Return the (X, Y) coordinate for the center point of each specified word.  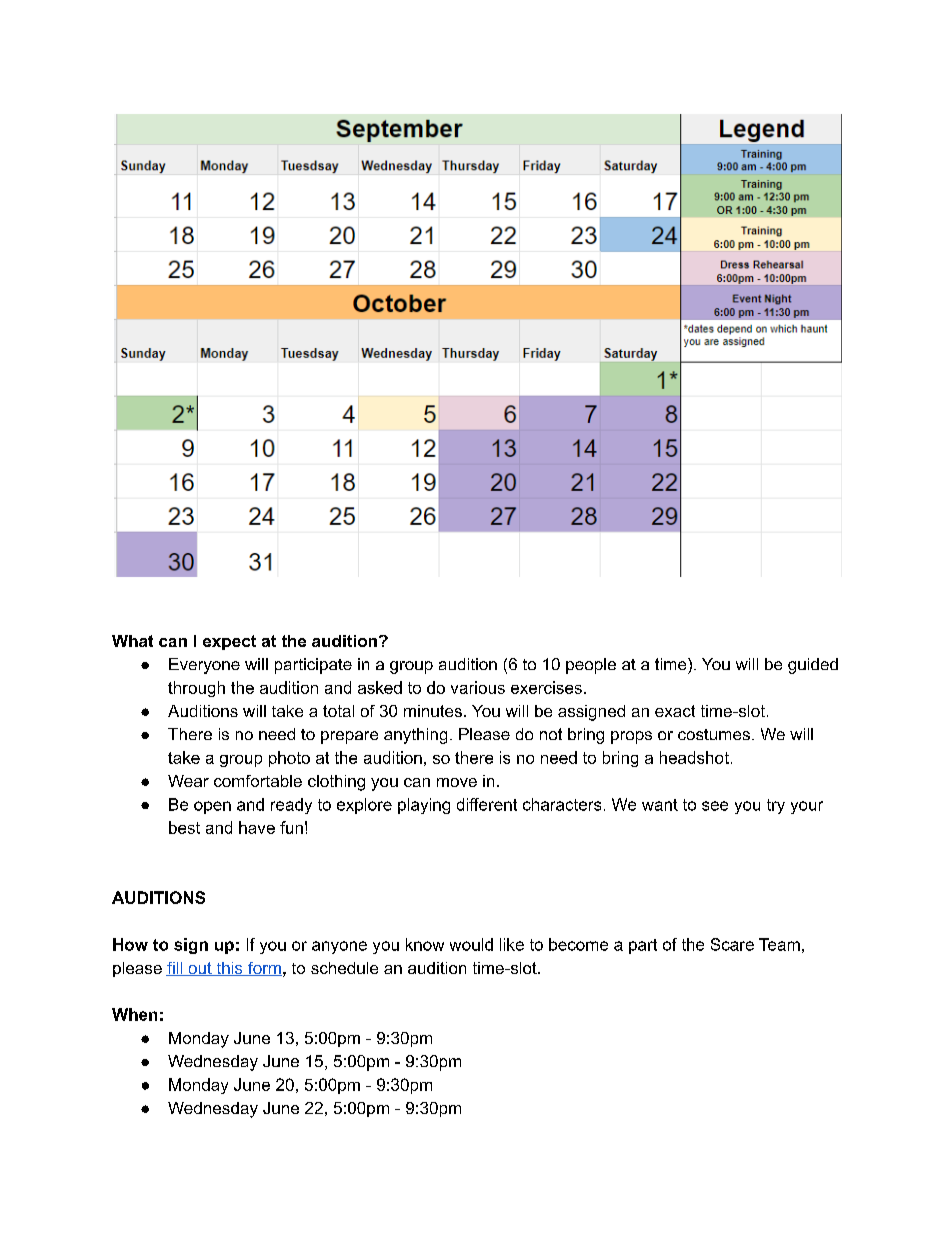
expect (229, 642)
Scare (732, 944)
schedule (344, 968)
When (134, 1014)
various (478, 687)
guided (813, 666)
